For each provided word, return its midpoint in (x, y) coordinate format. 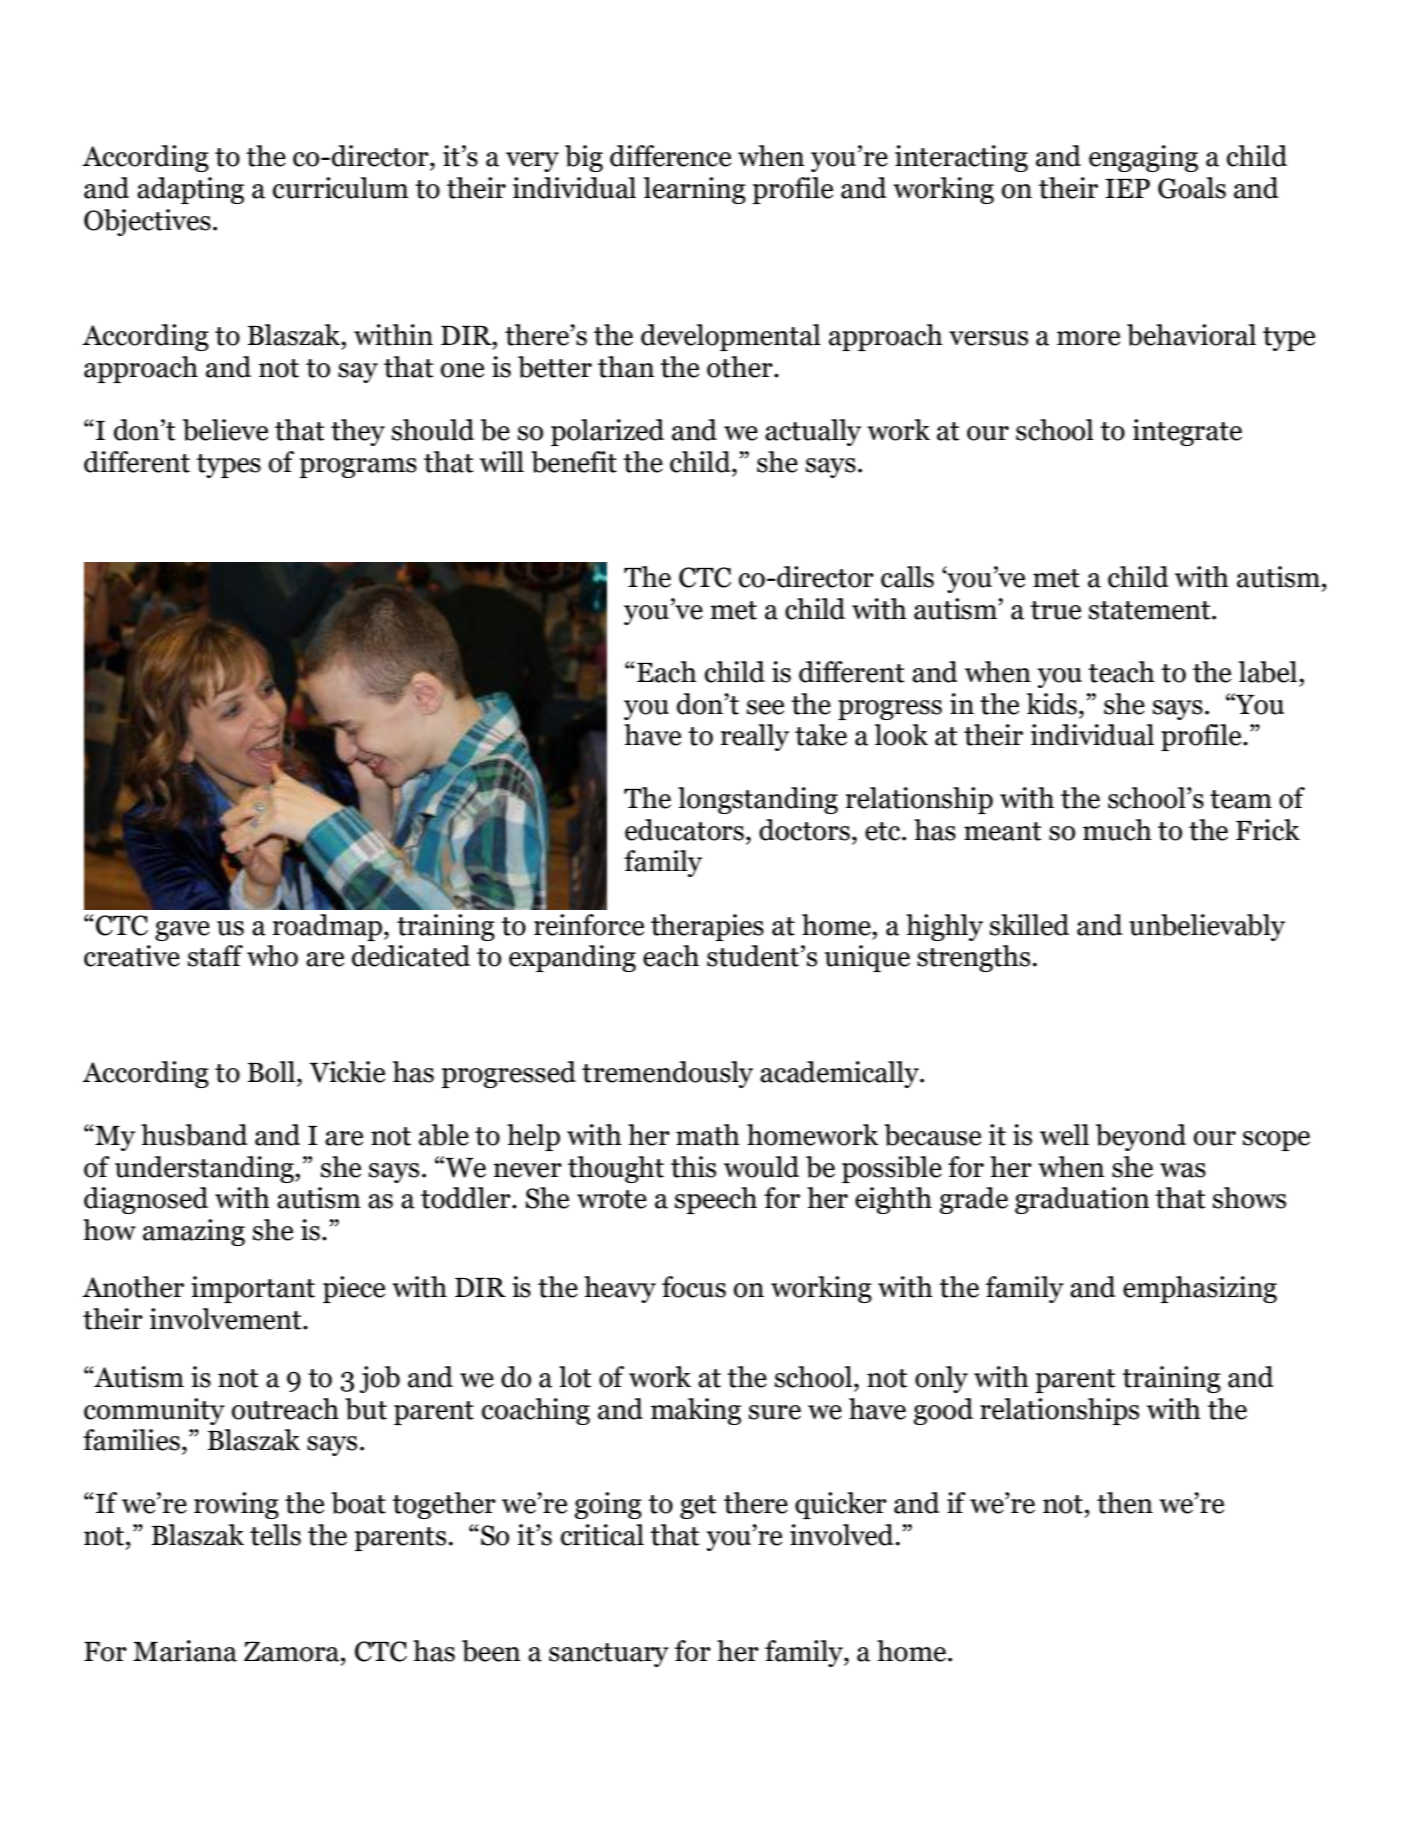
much (1117, 830)
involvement (227, 1319)
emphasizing (1200, 1289)
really (755, 737)
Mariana (185, 1651)
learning (695, 190)
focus (694, 1287)
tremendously (667, 1074)
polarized (607, 432)
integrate (1187, 432)
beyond (1141, 1137)
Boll (273, 1072)
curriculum (341, 188)
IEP (1127, 188)
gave (182, 931)
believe (225, 430)
